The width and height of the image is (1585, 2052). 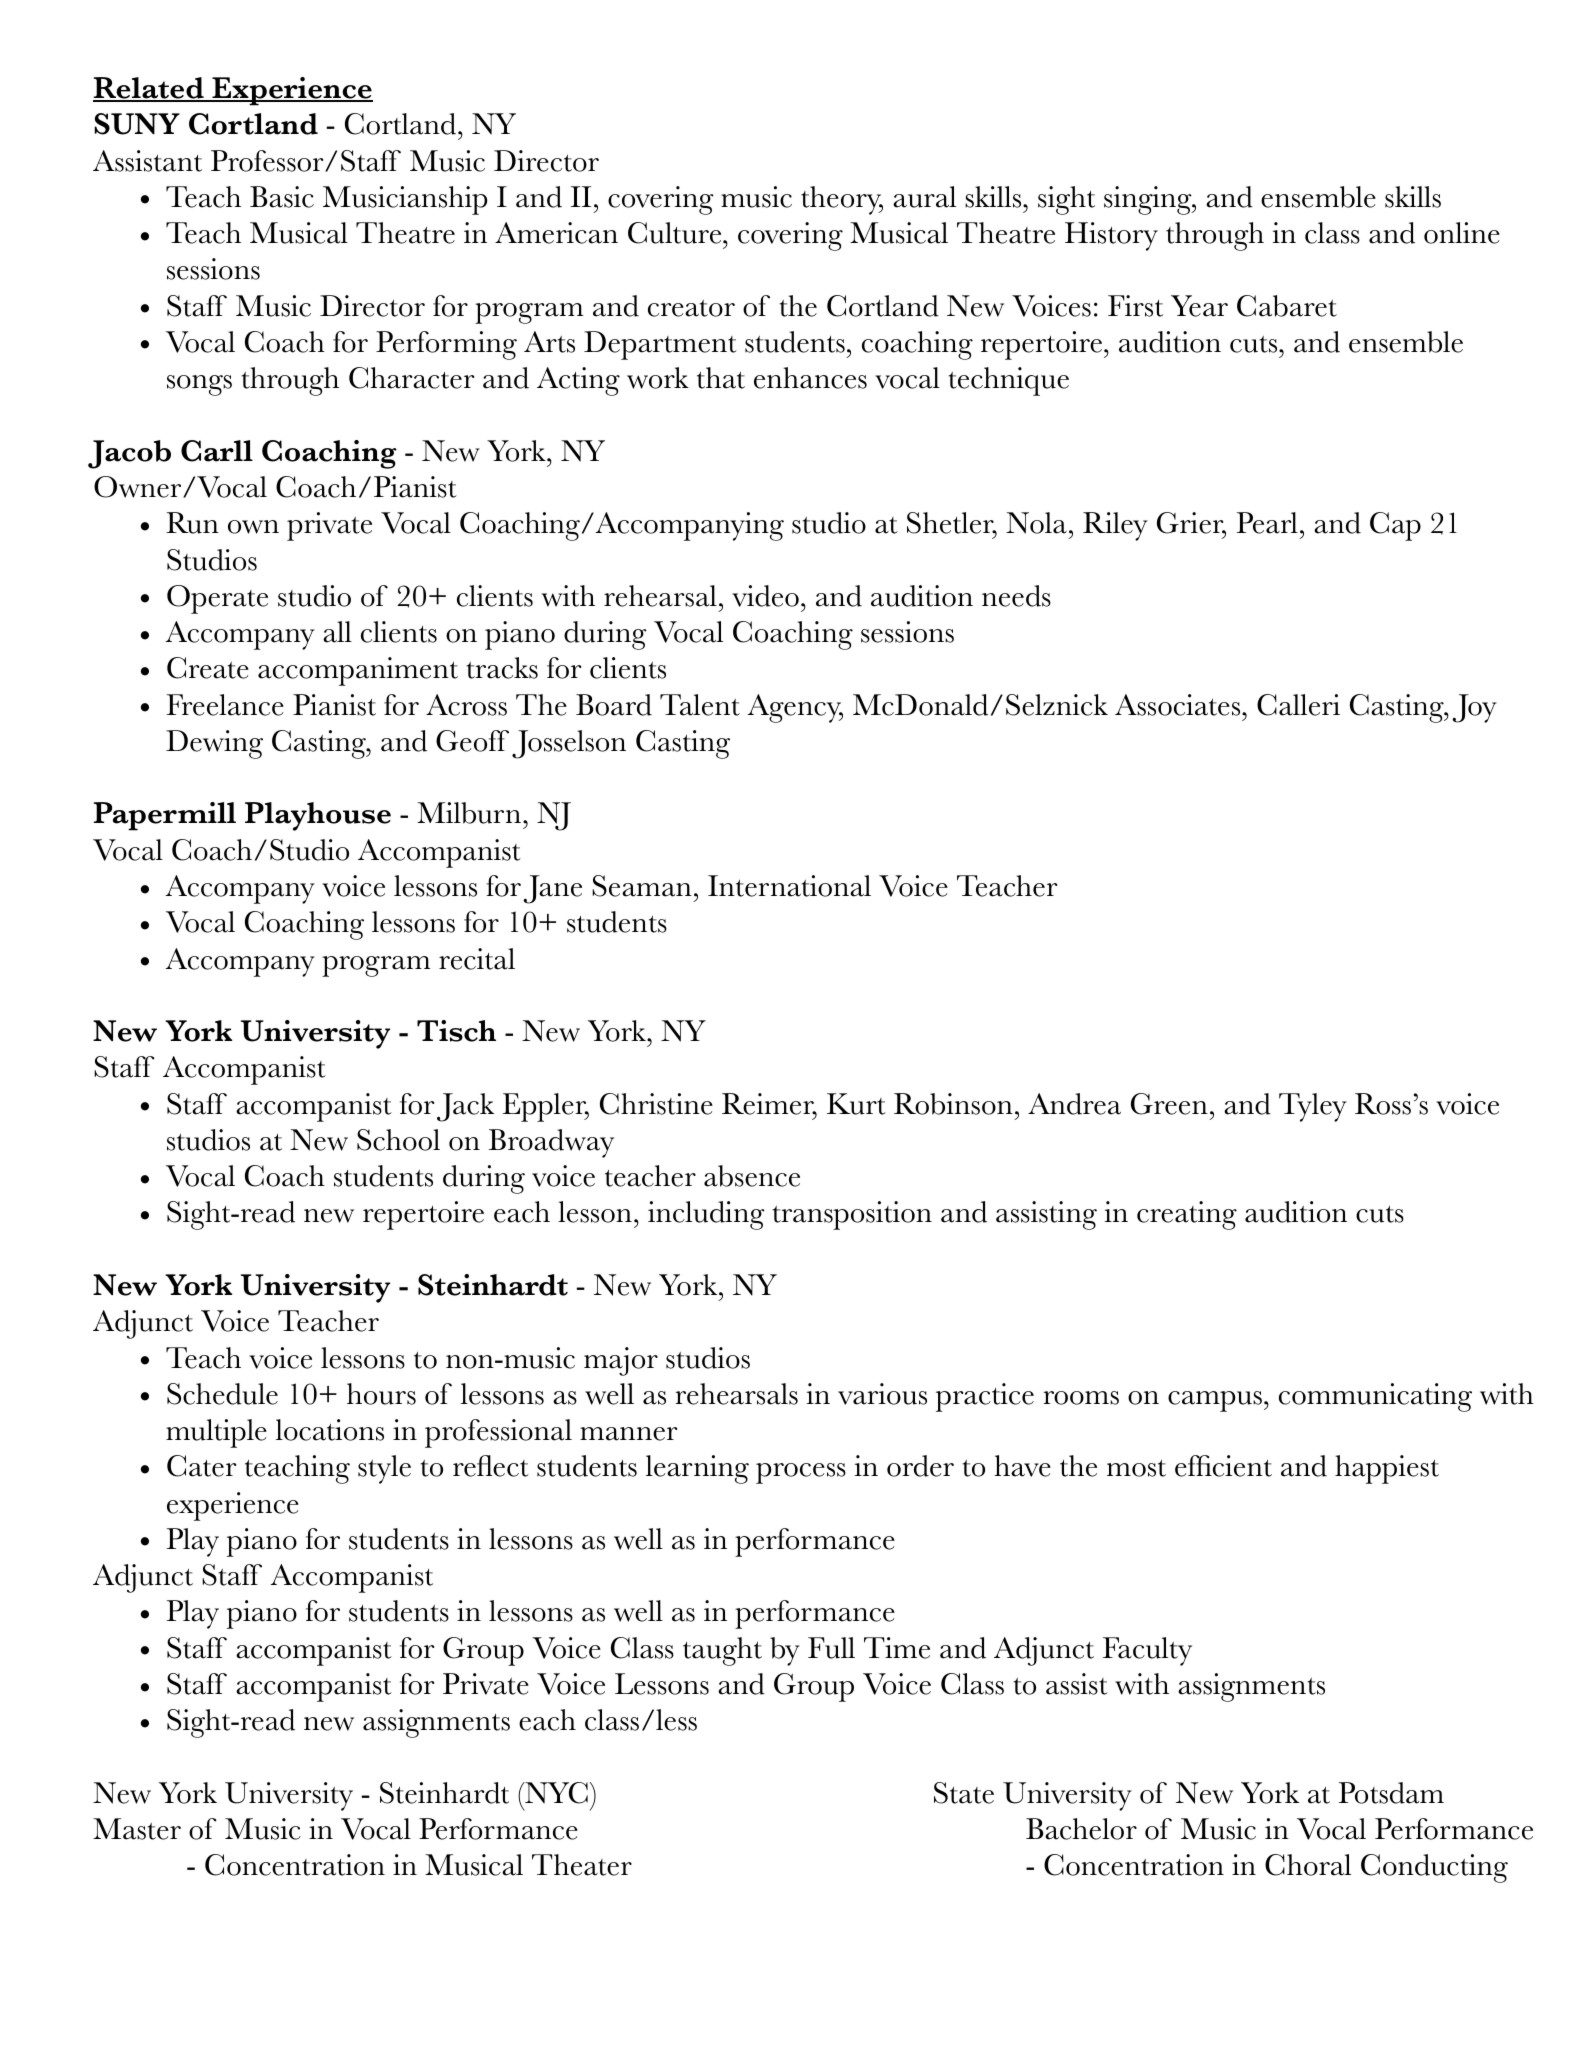 What do you see at coordinates (137, 1829) in the image?
I see `Master` at bounding box center [137, 1829].
